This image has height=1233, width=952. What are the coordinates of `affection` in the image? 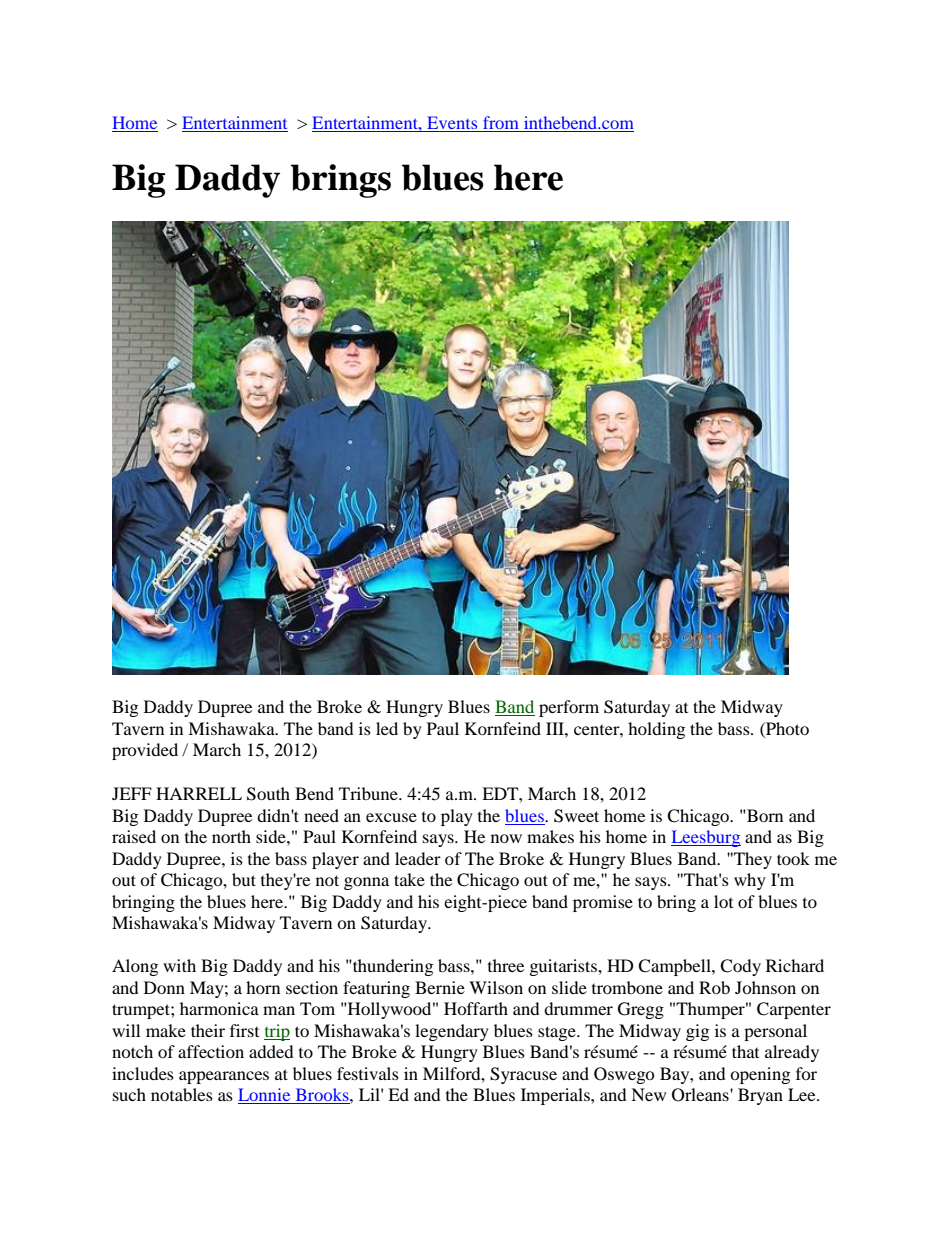 It's located at (211, 1051).
